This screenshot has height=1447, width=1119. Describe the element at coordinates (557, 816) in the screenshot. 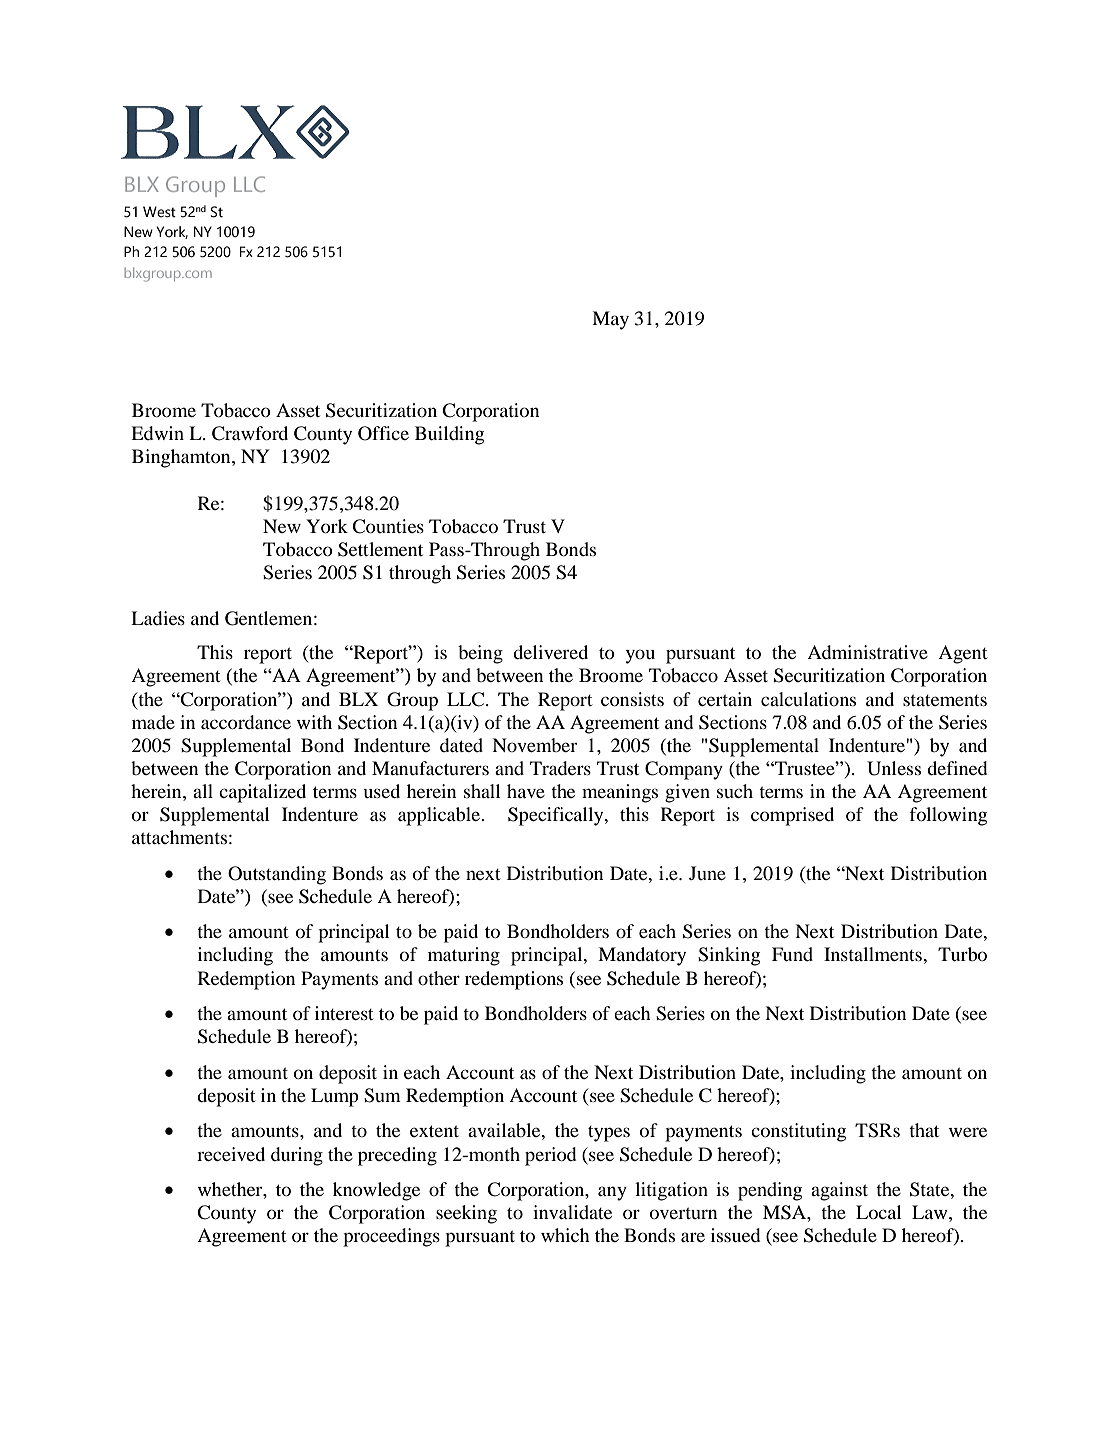

I see `Specifically` at that location.
